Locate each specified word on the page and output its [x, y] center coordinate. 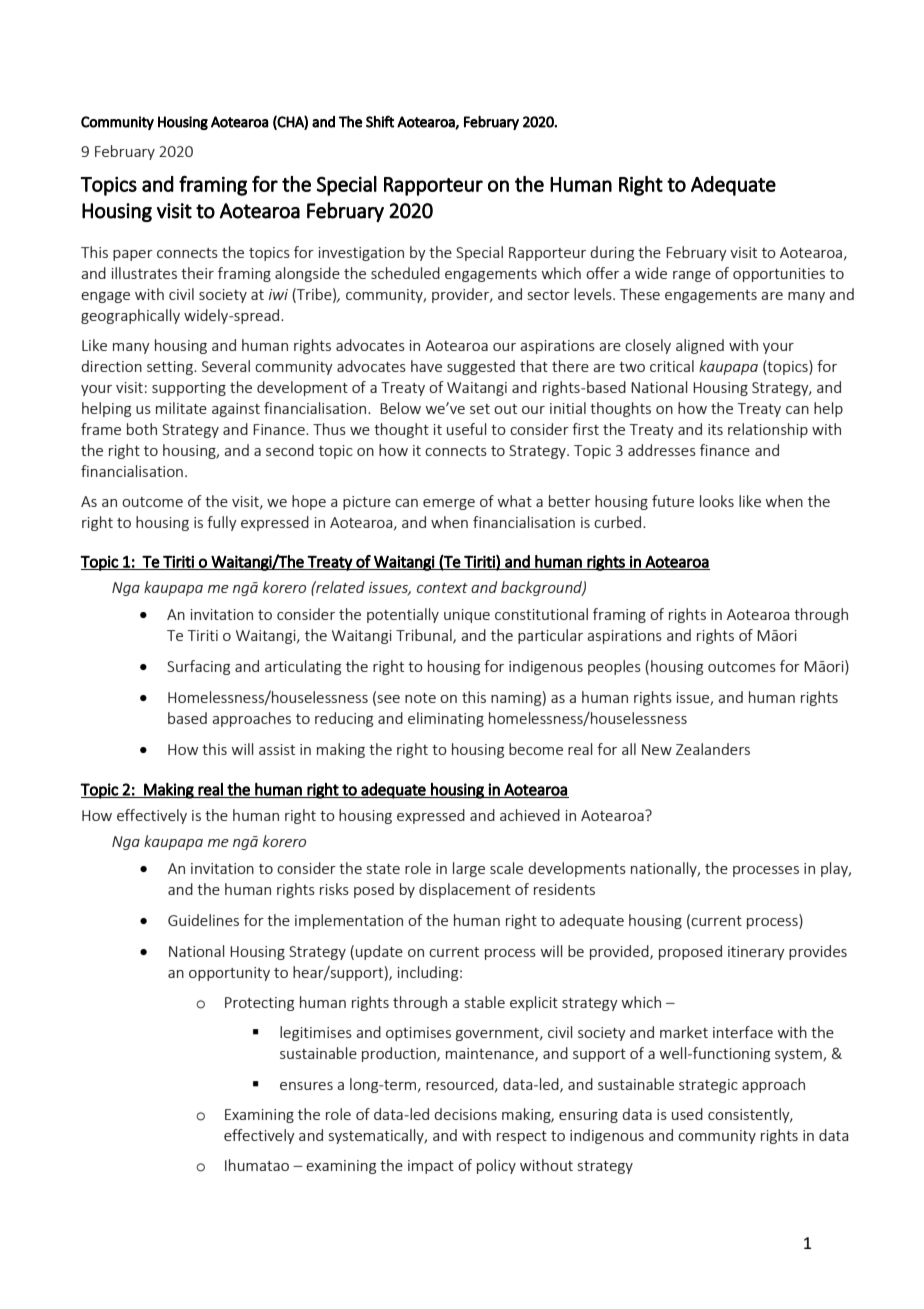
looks [717, 501]
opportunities [779, 275]
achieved [530, 815]
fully [222, 523]
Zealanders [713, 749]
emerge [449, 504]
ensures [306, 1086]
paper [133, 255]
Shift [380, 121]
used [687, 1114]
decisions [465, 1114]
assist [277, 749]
